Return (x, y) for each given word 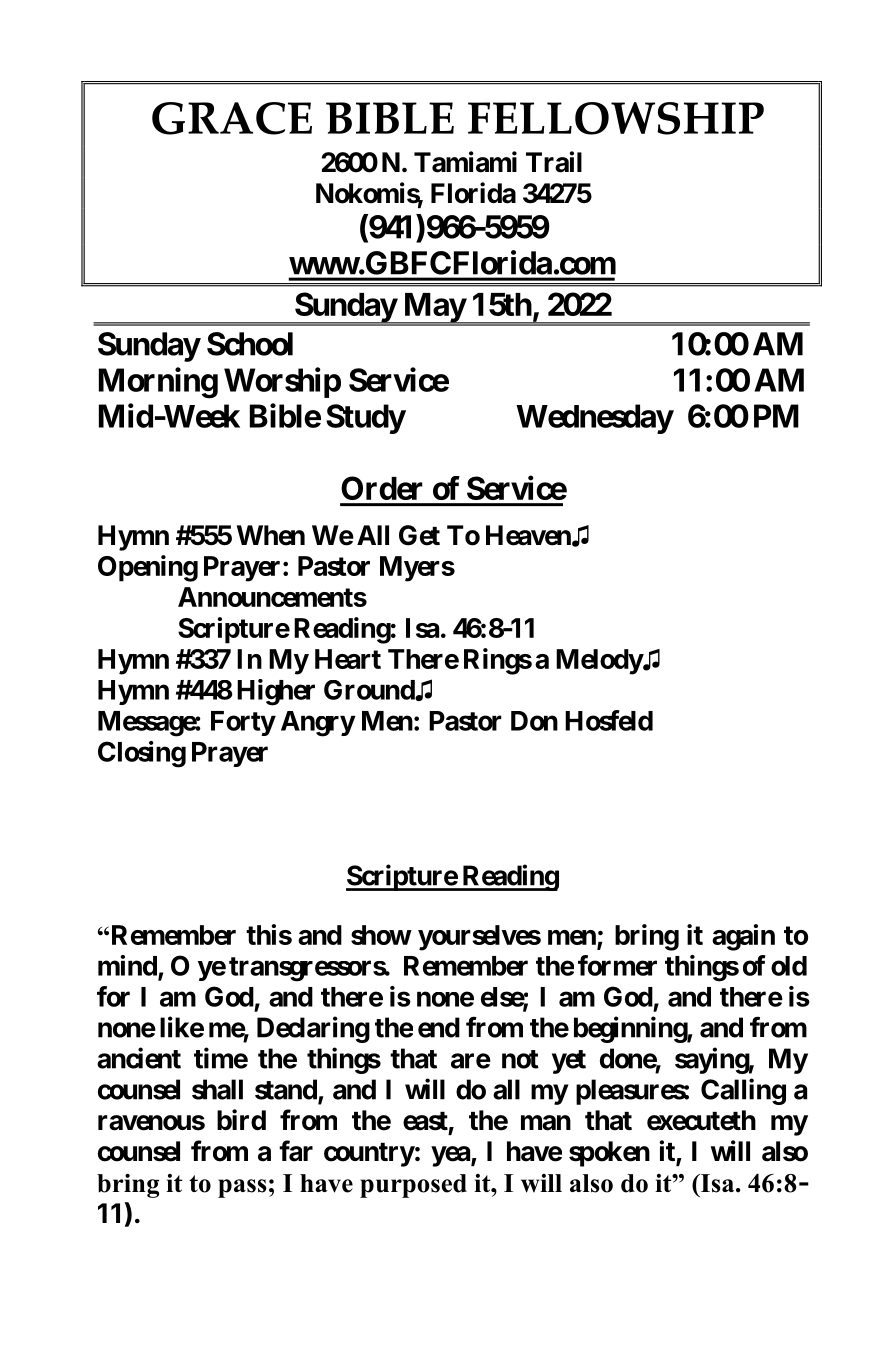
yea (451, 1156)
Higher (276, 692)
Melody (599, 662)
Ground (370, 690)
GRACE (232, 118)
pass (242, 1188)
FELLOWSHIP (616, 118)
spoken (609, 1154)
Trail (554, 162)
